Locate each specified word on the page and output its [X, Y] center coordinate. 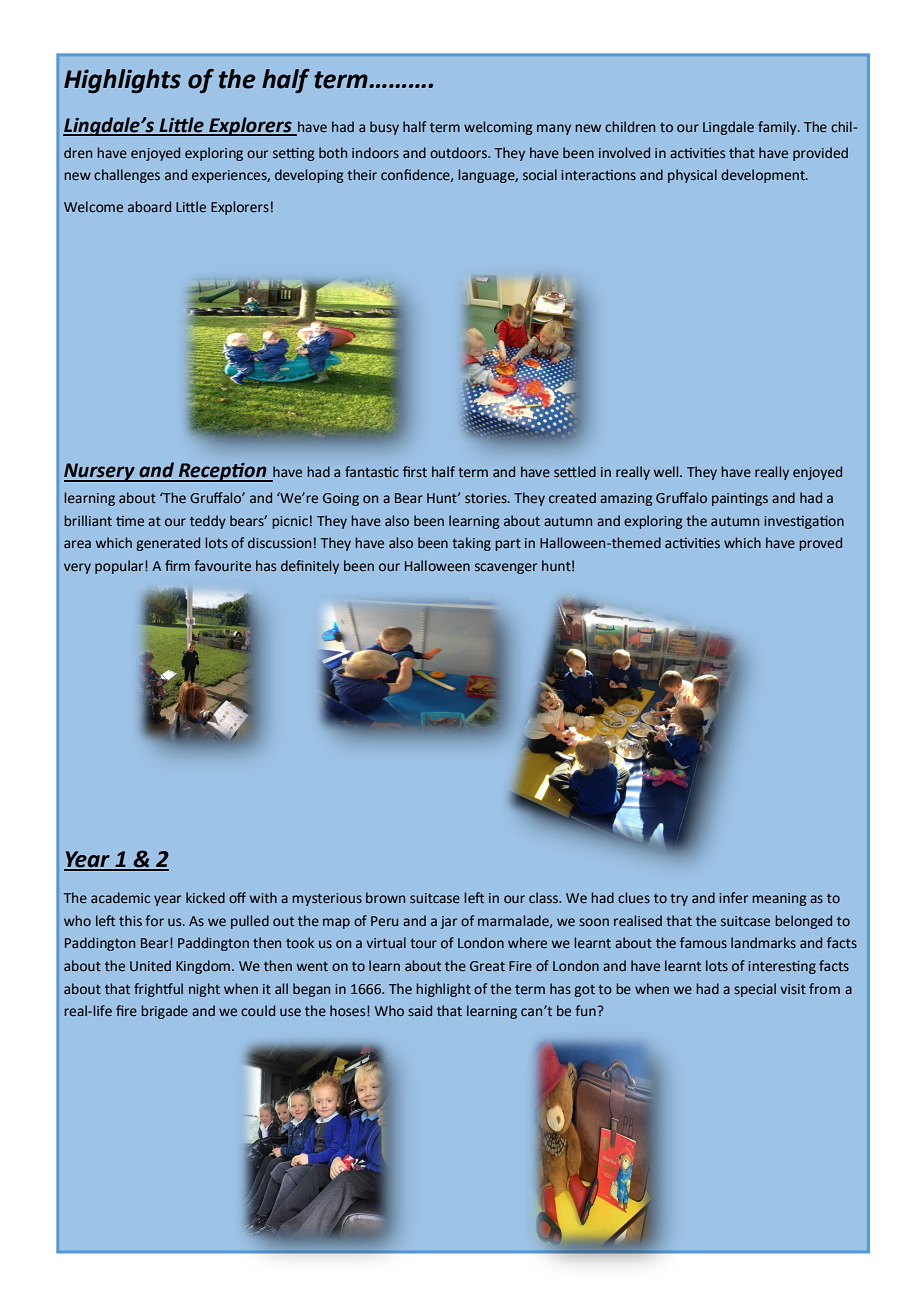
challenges [127, 176]
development [764, 176]
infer [733, 898]
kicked [205, 897]
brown [385, 897]
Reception [223, 472]
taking [471, 544]
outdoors [459, 153]
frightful [158, 990]
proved [820, 544]
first [415, 472]
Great [487, 966]
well [667, 471]
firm [177, 565]
